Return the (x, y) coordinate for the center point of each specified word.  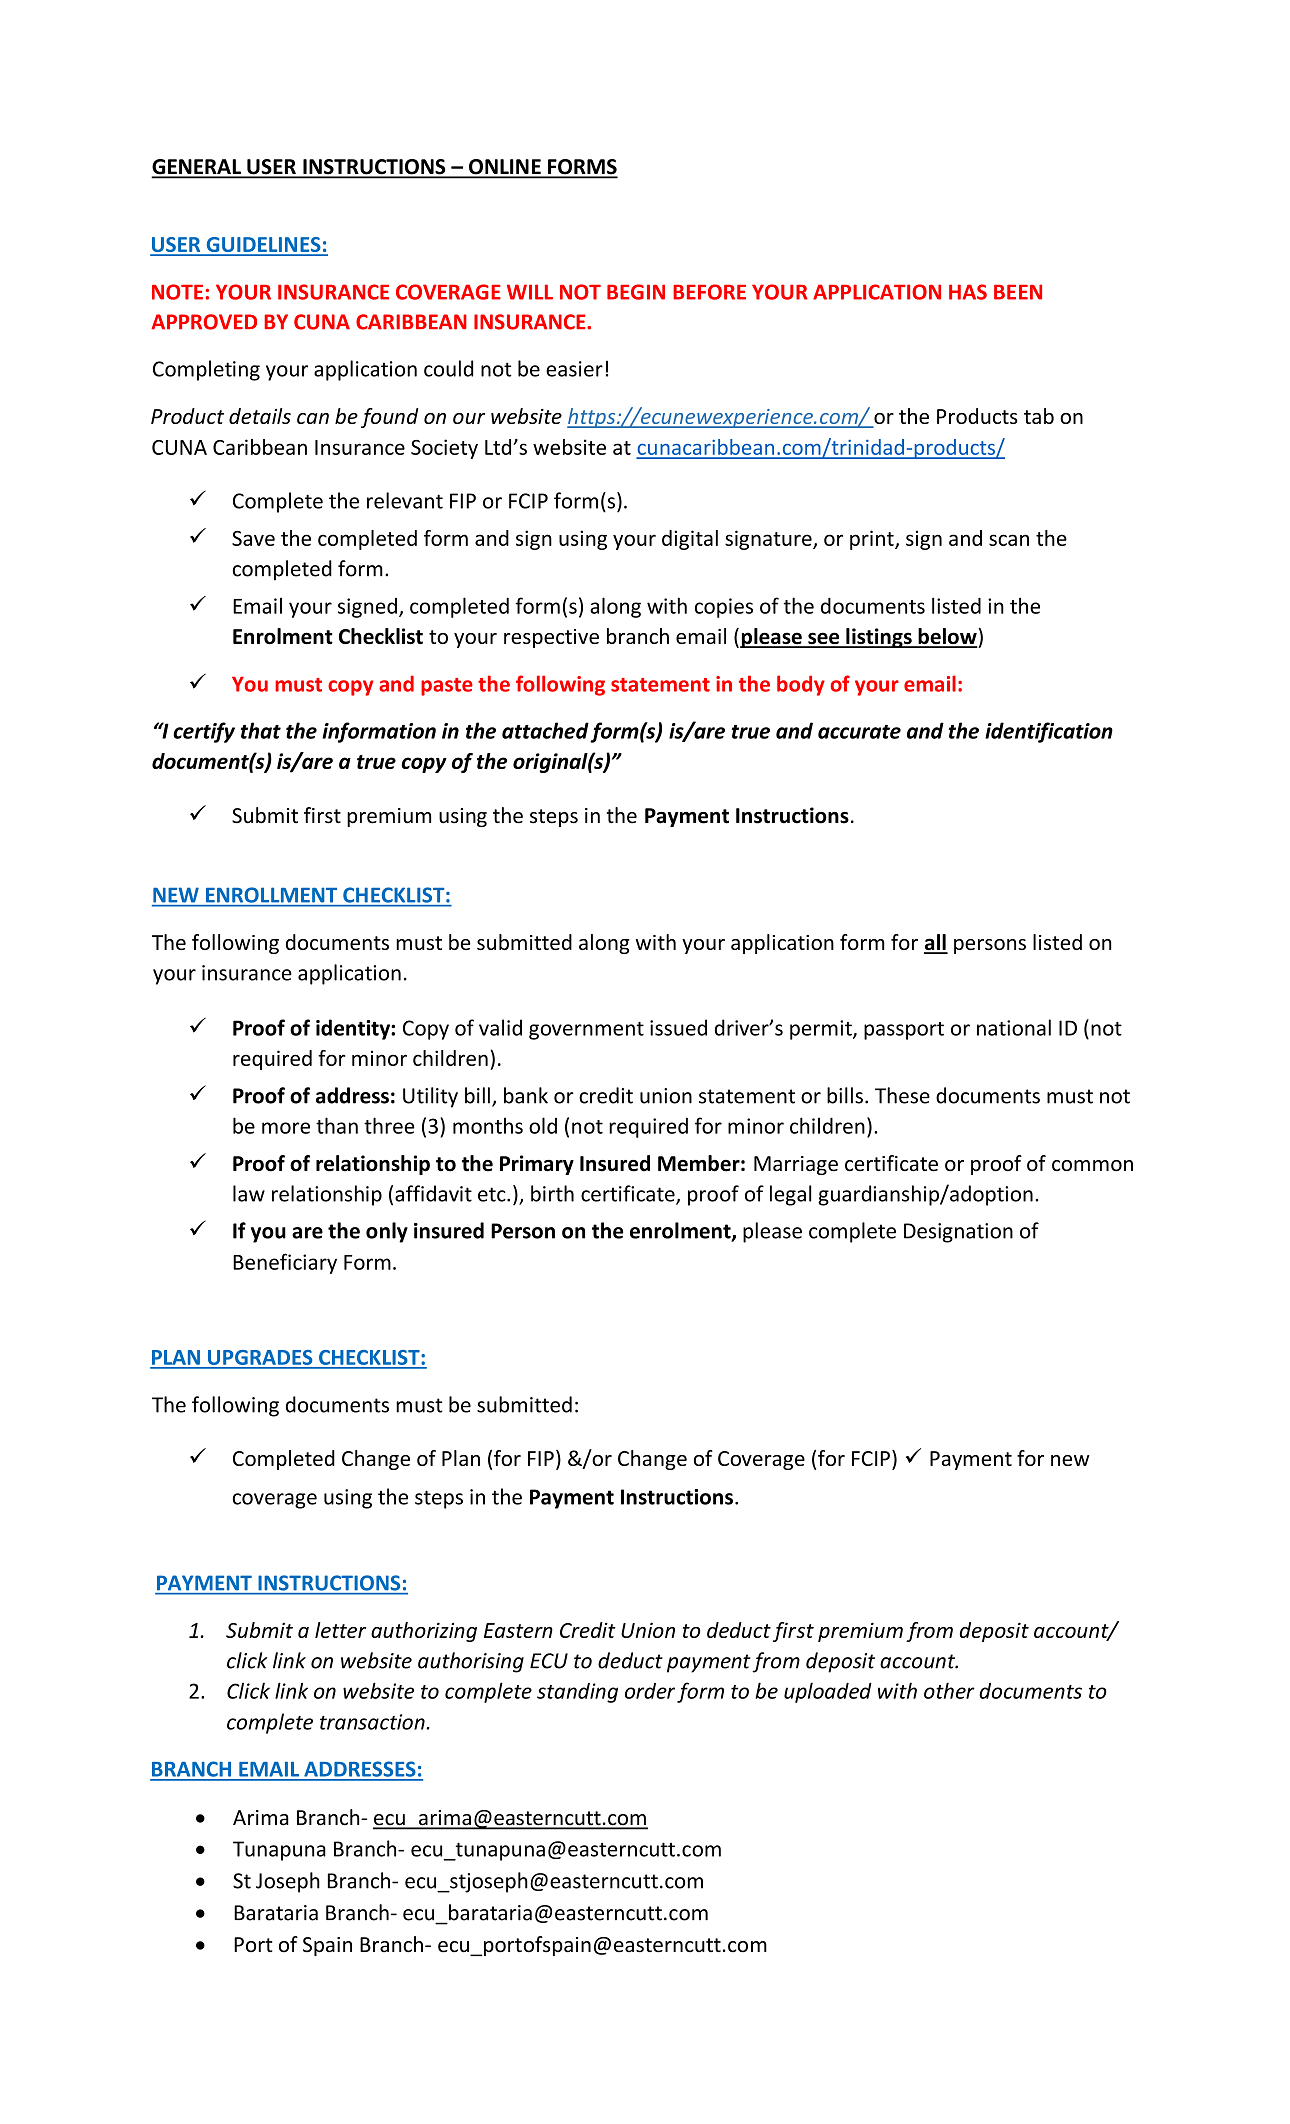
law (249, 1193)
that (261, 730)
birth (552, 1193)
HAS (968, 292)
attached (545, 730)
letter (340, 1630)
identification (1049, 732)
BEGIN (636, 292)
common (1092, 1165)
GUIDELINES (263, 246)
